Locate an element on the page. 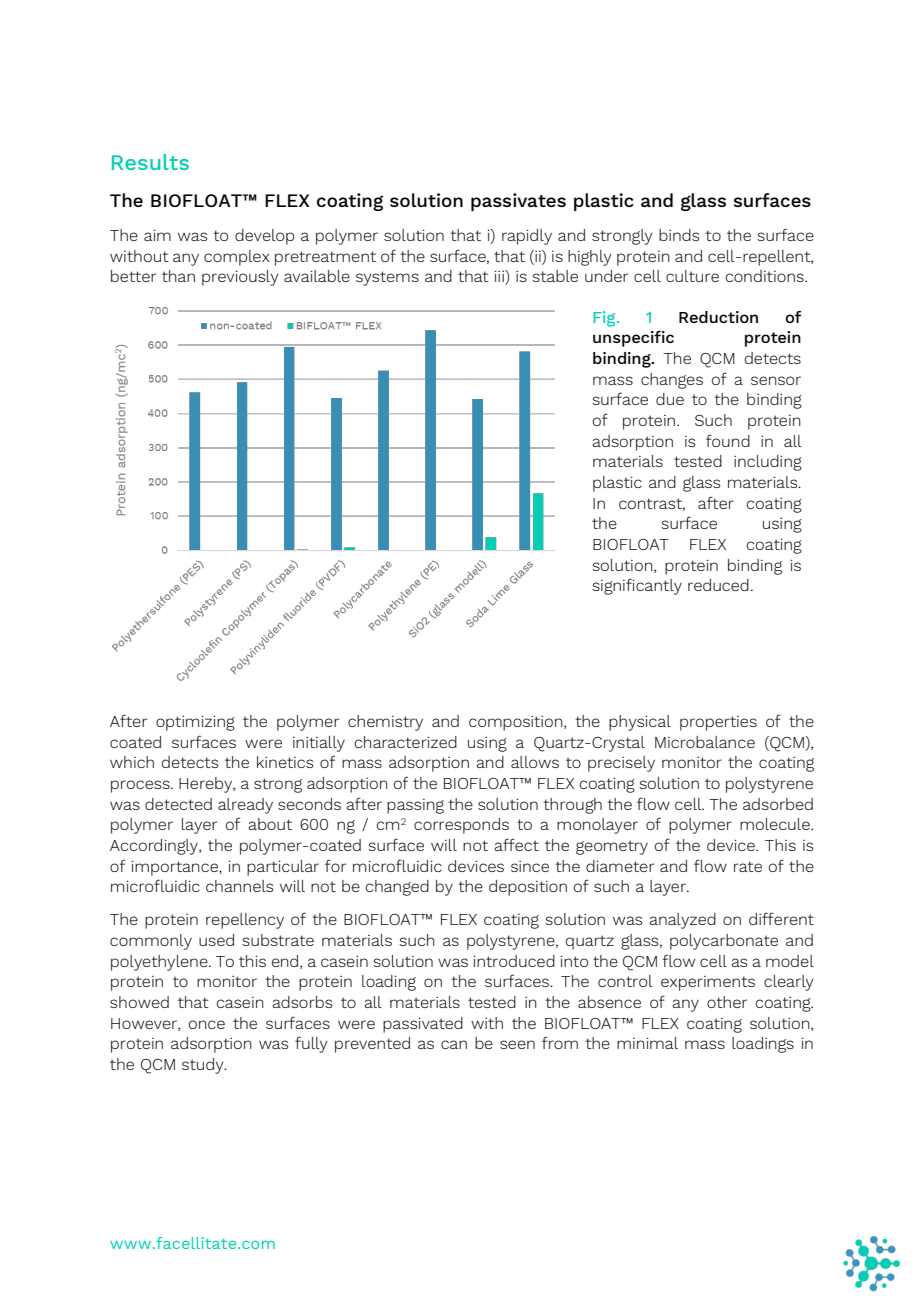 Image resolution: width=924 pixels, height=1308 pixels. optimizing is located at coordinates (195, 723).
